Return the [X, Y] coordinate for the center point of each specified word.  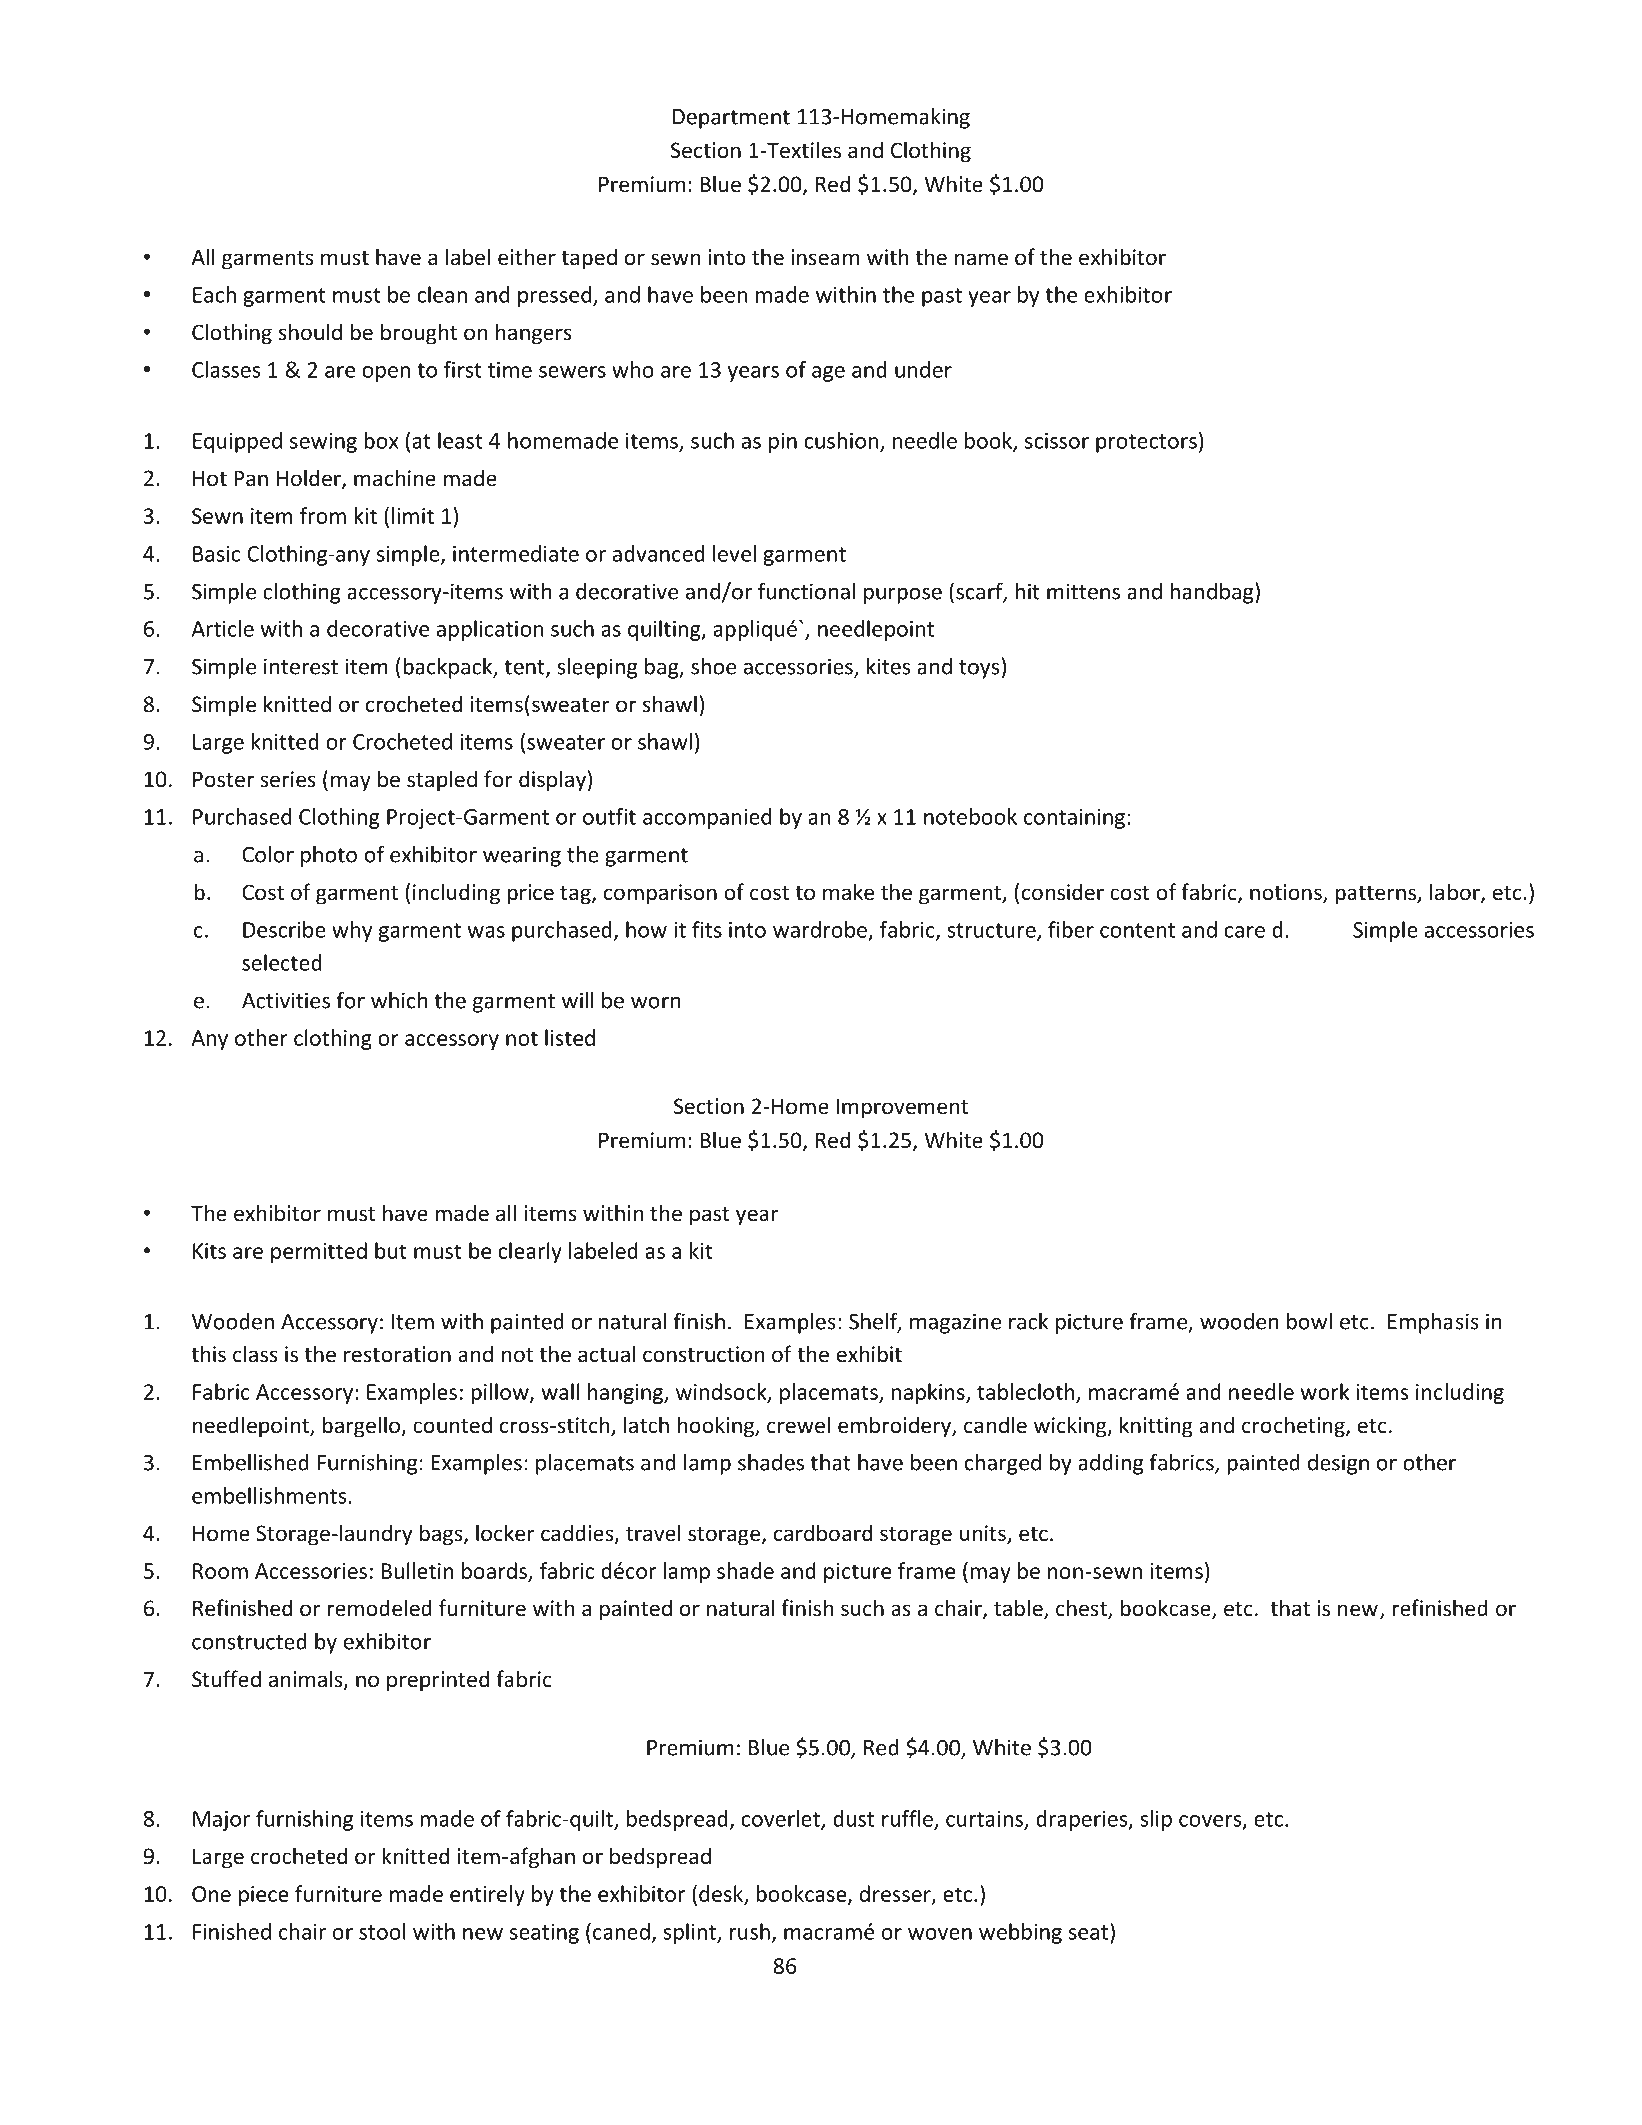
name [981, 259]
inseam [825, 257]
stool [382, 1931]
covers [1211, 1822]
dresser [896, 1895]
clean [442, 294]
